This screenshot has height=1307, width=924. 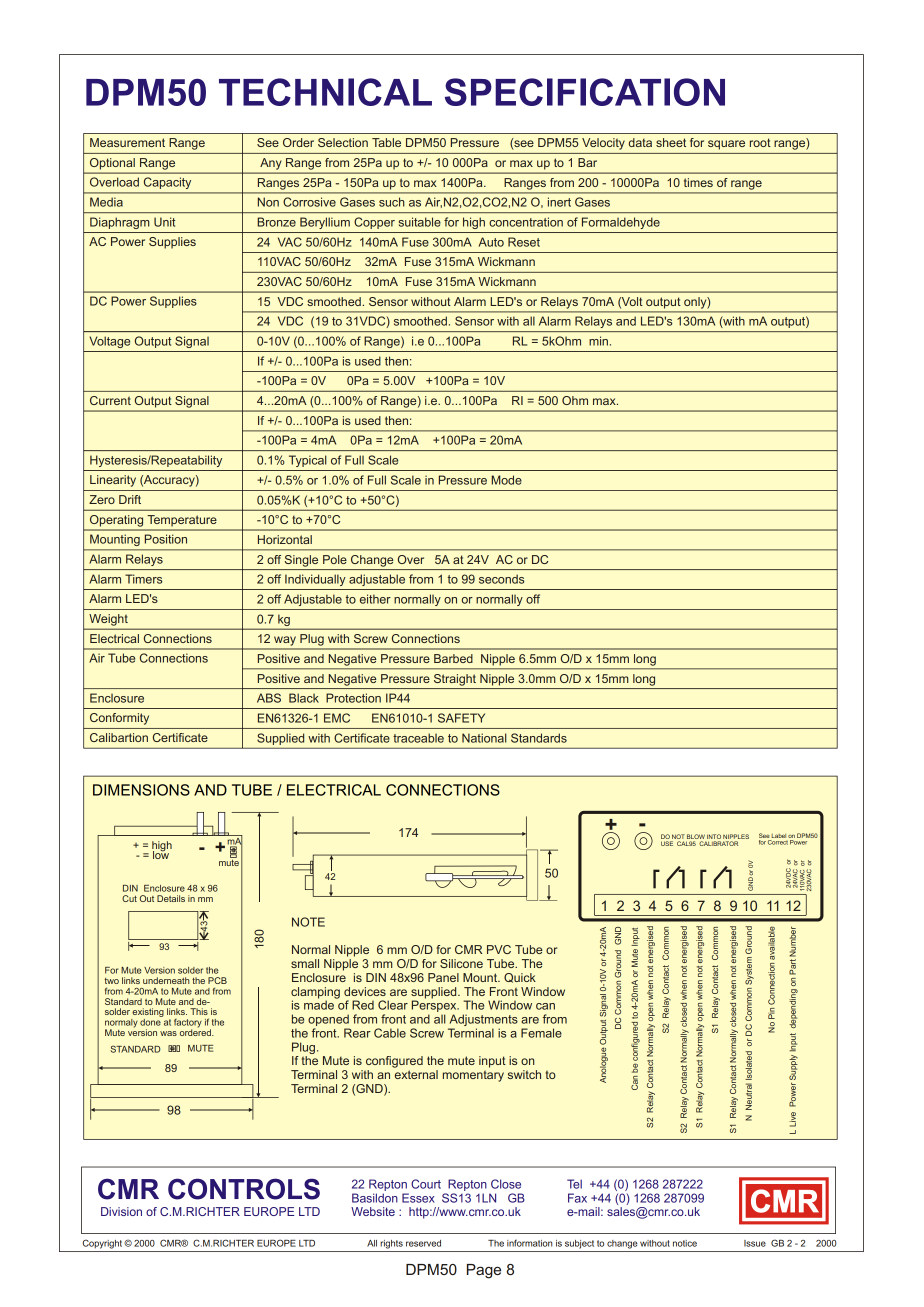 What do you see at coordinates (392, 202) in the screenshot?
I see `such` at bounding box center [392, 202].
